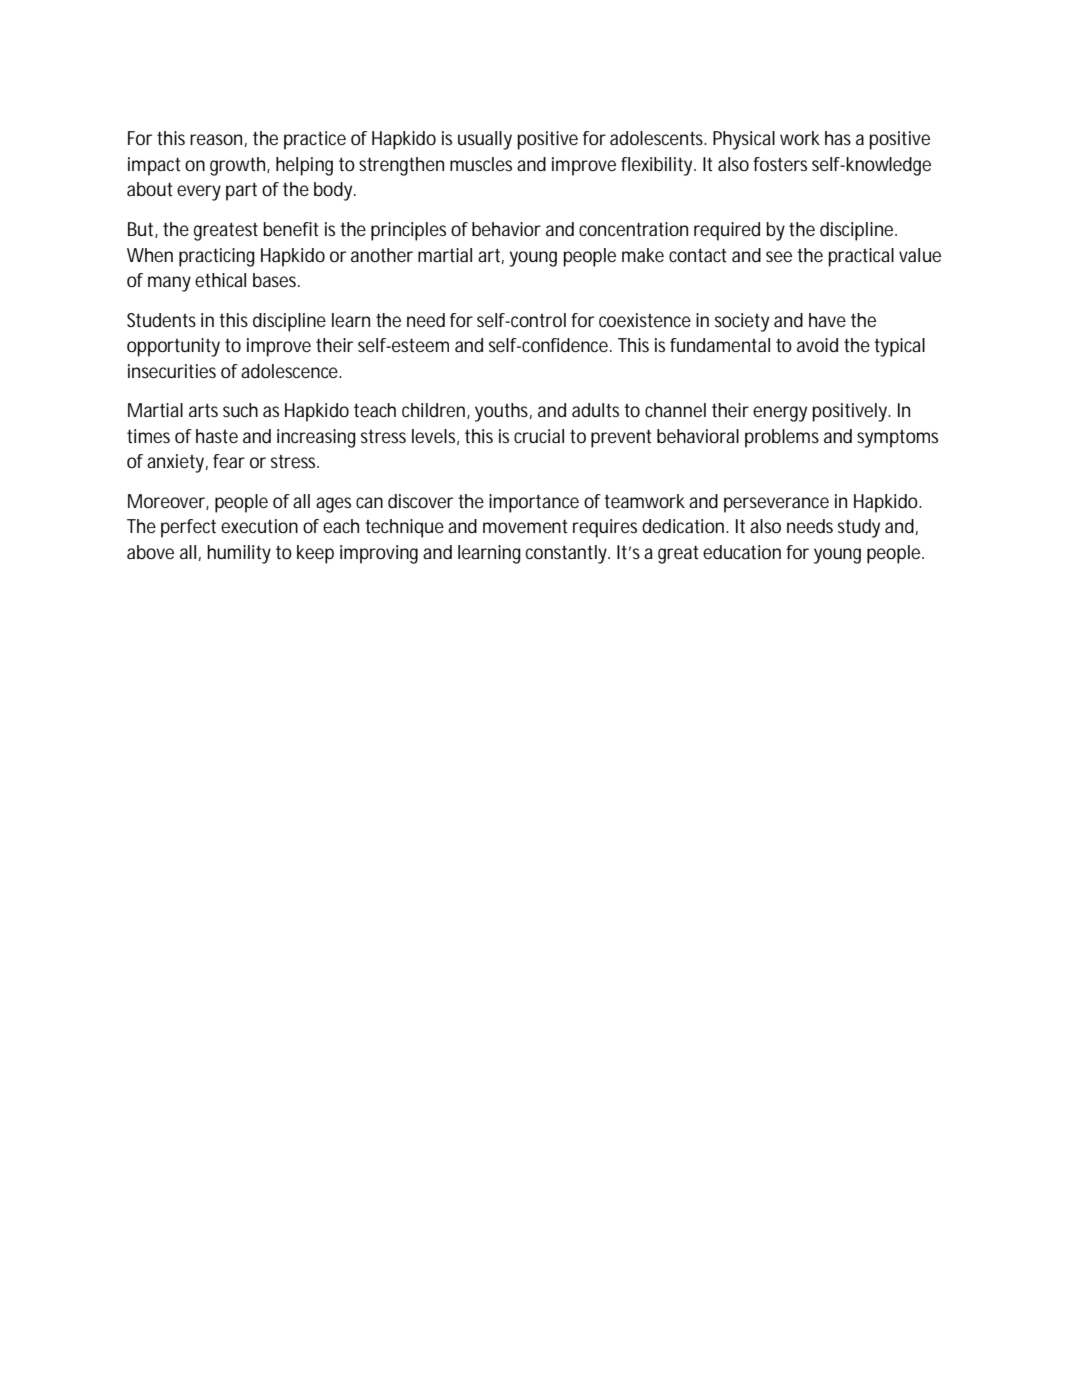 The height and width of the screenshot is (1394, 1077). Describe the element at coordinates (780, 164) in the screenshot. I see `fosters` at that location.
